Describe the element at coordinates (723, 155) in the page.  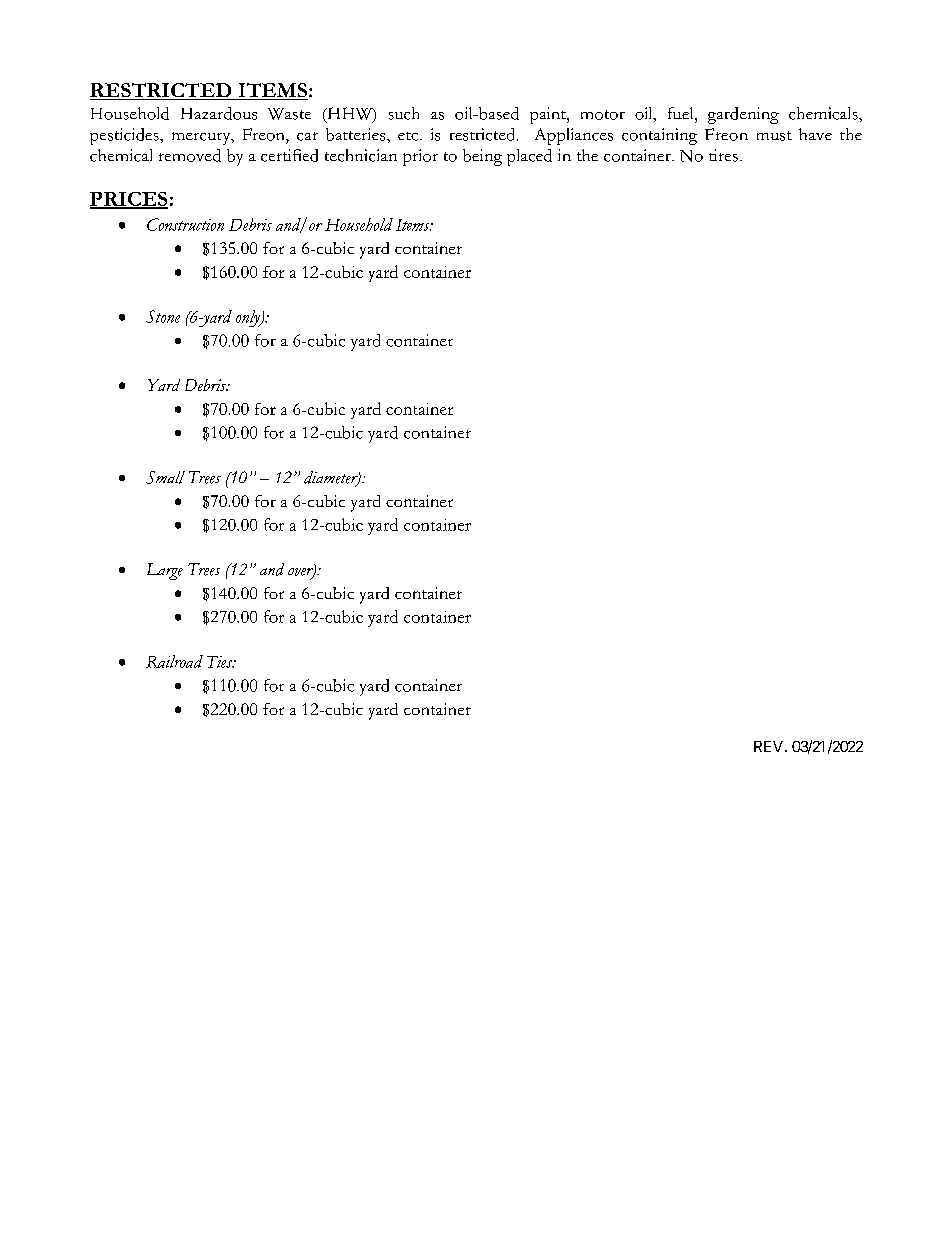
I see `tires` at that location.
